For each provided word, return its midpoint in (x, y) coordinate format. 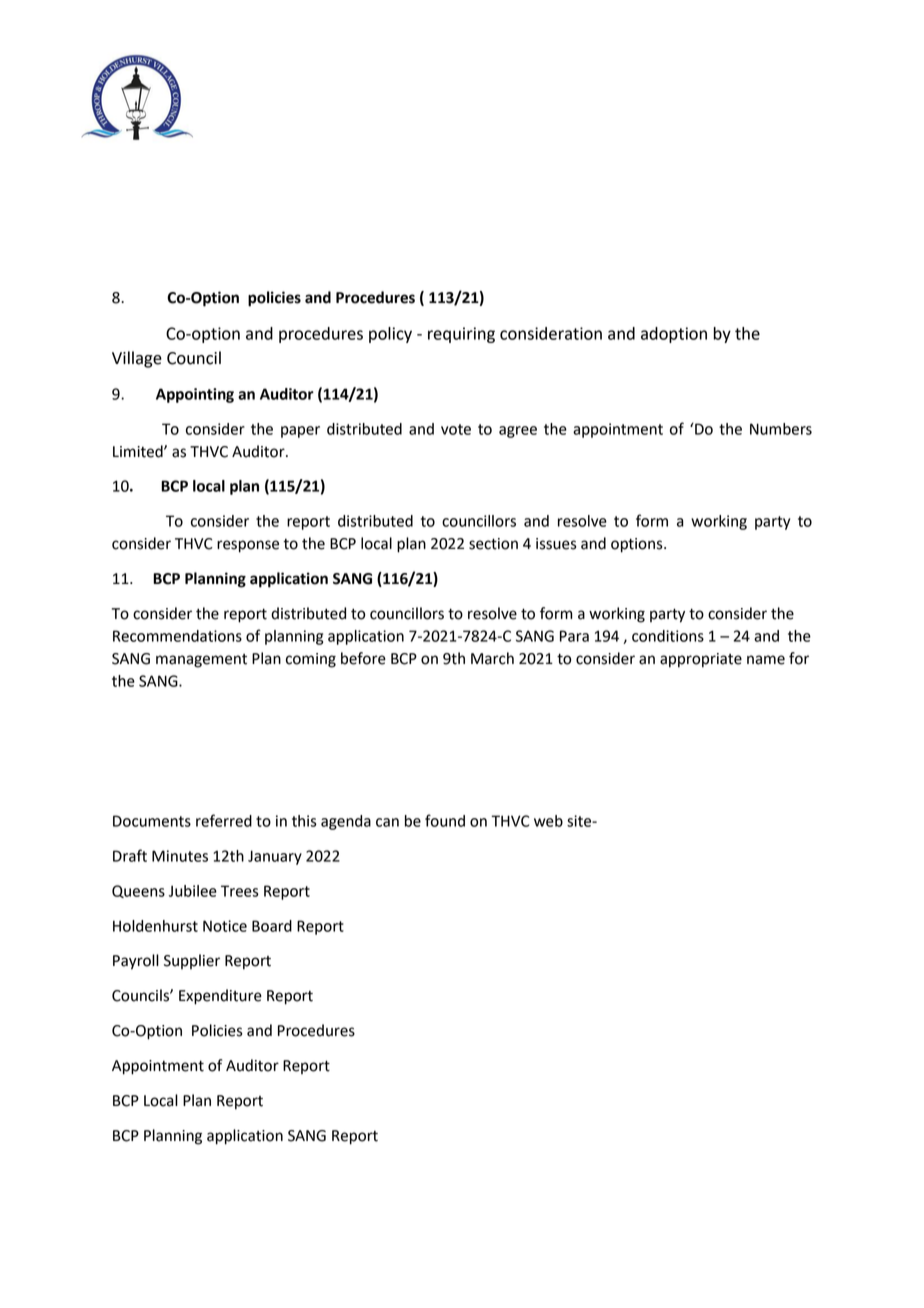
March (492, 658)
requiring (461, 335)
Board (272, 926)
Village (137, 359)
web (548, 821)
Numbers (781, 429)
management (201, 661)
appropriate (701, 660)
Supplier (192, 961)
